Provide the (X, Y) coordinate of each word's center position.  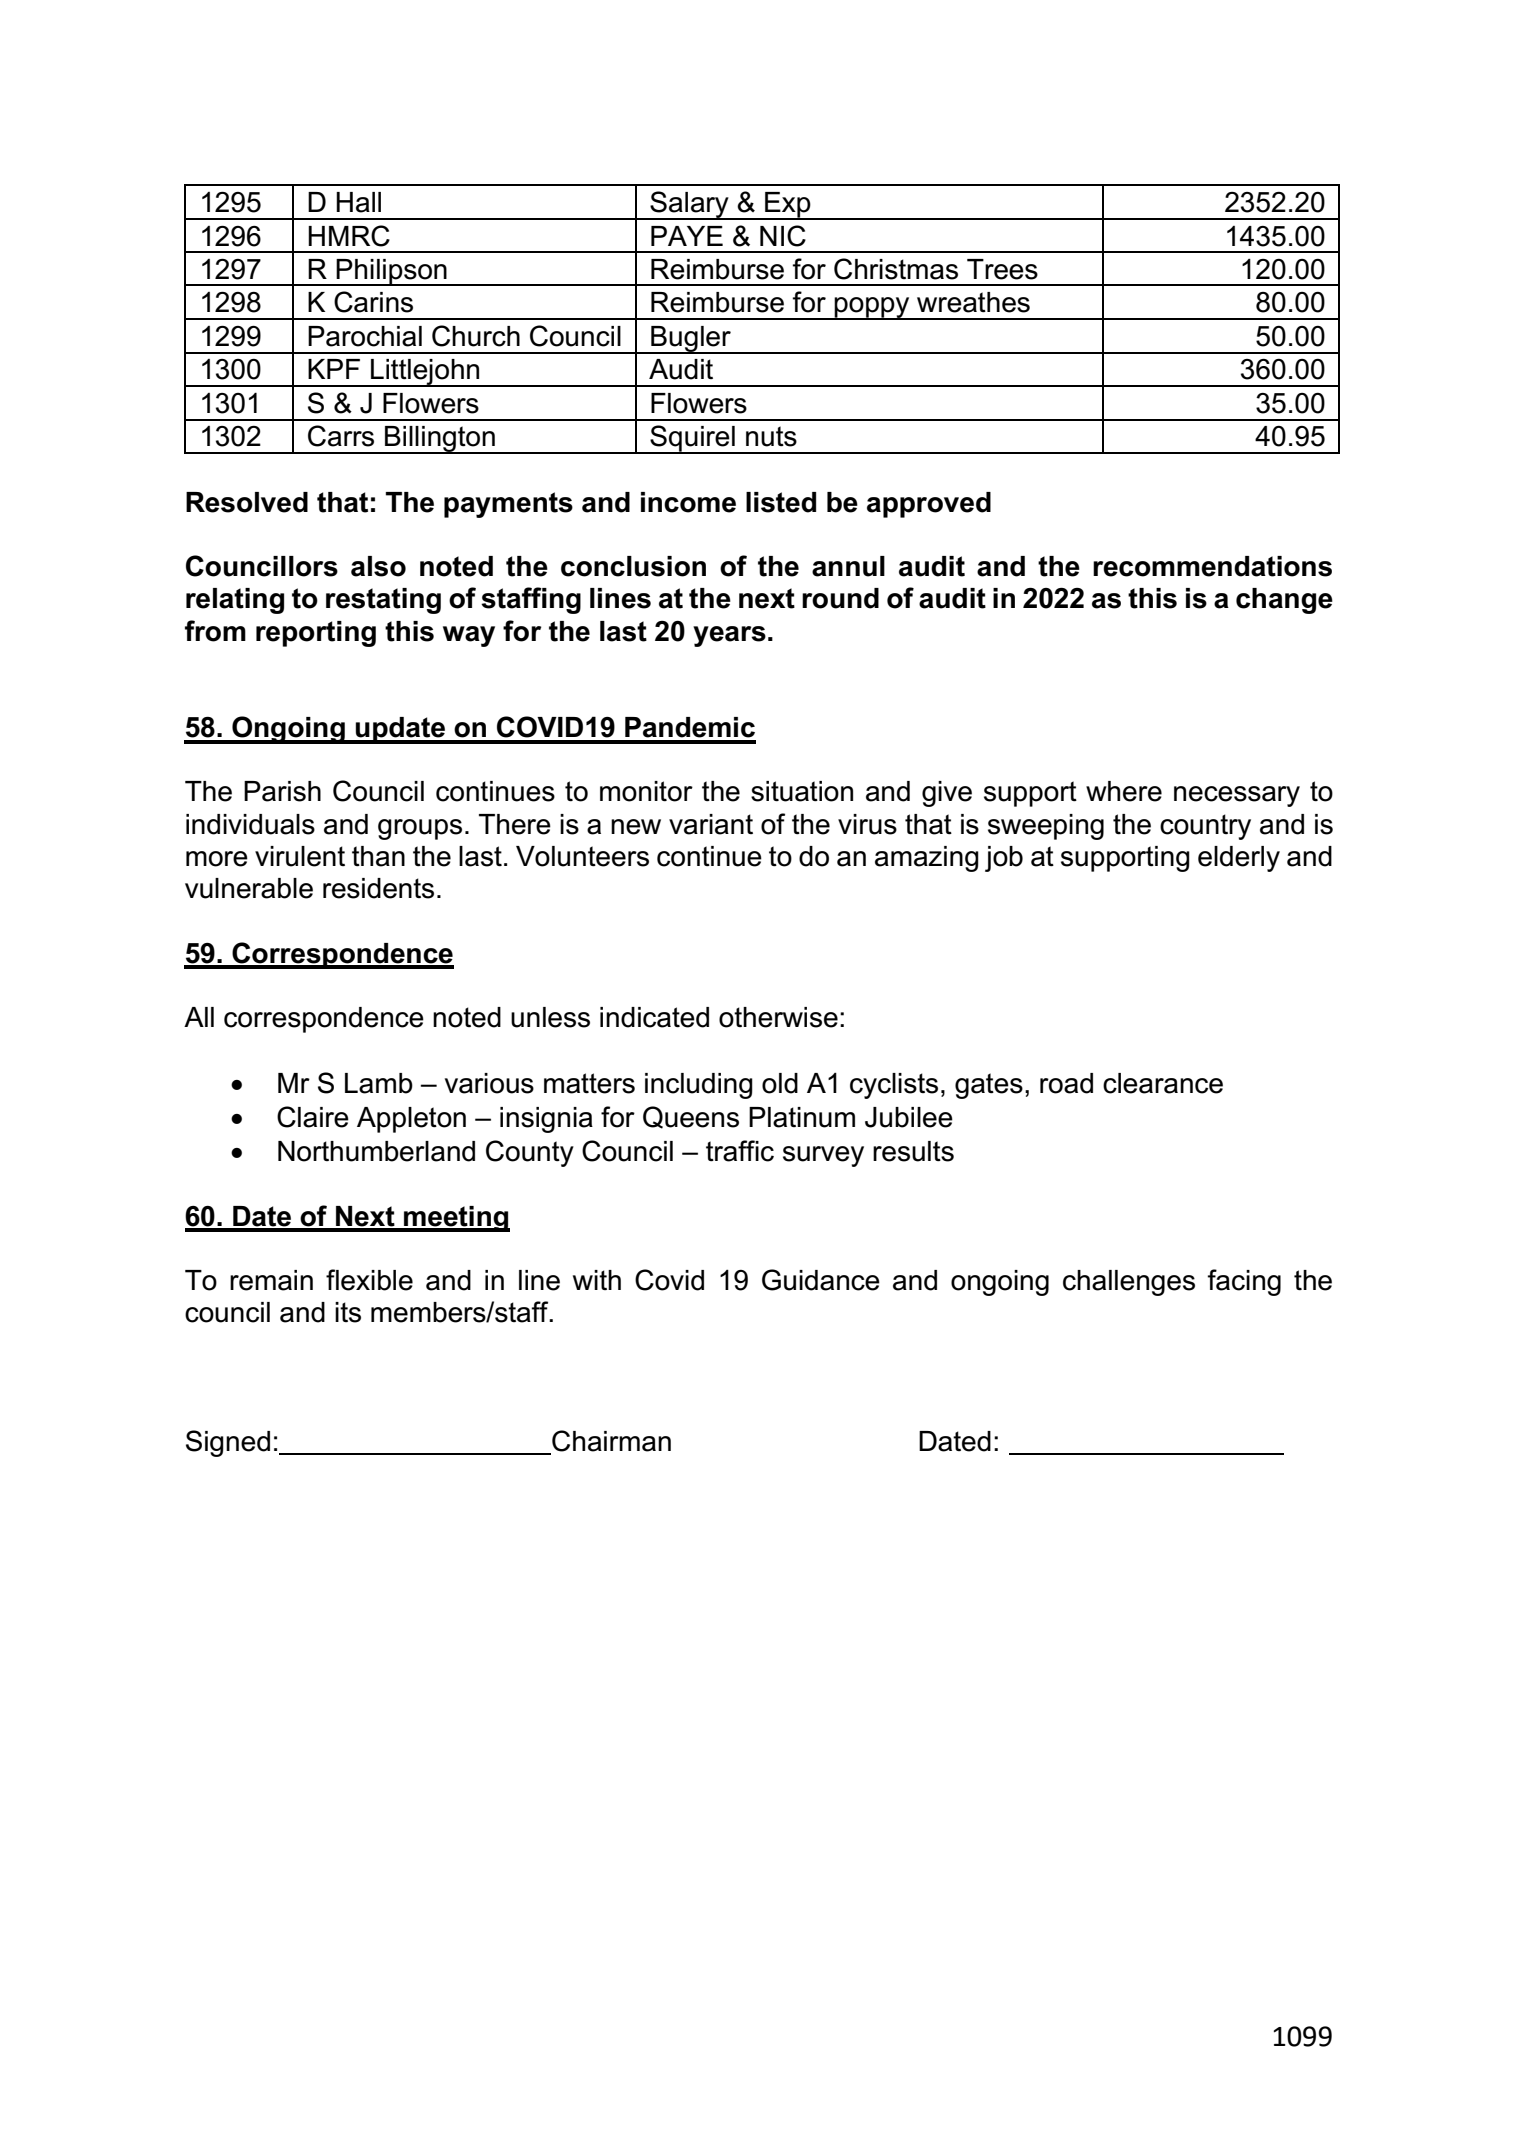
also (378, 566)
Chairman (611, 1441)
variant (711, 824)
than (378, 856)
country (1205, 827)
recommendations (1212, 566)
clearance (1163, 1083)
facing (1244, 1282)
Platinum (802, 1117)
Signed (228, 1443)
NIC (783, 236)
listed (781, 502)
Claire (313, 1117)
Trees (1002, 269)
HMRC (349, 236)
